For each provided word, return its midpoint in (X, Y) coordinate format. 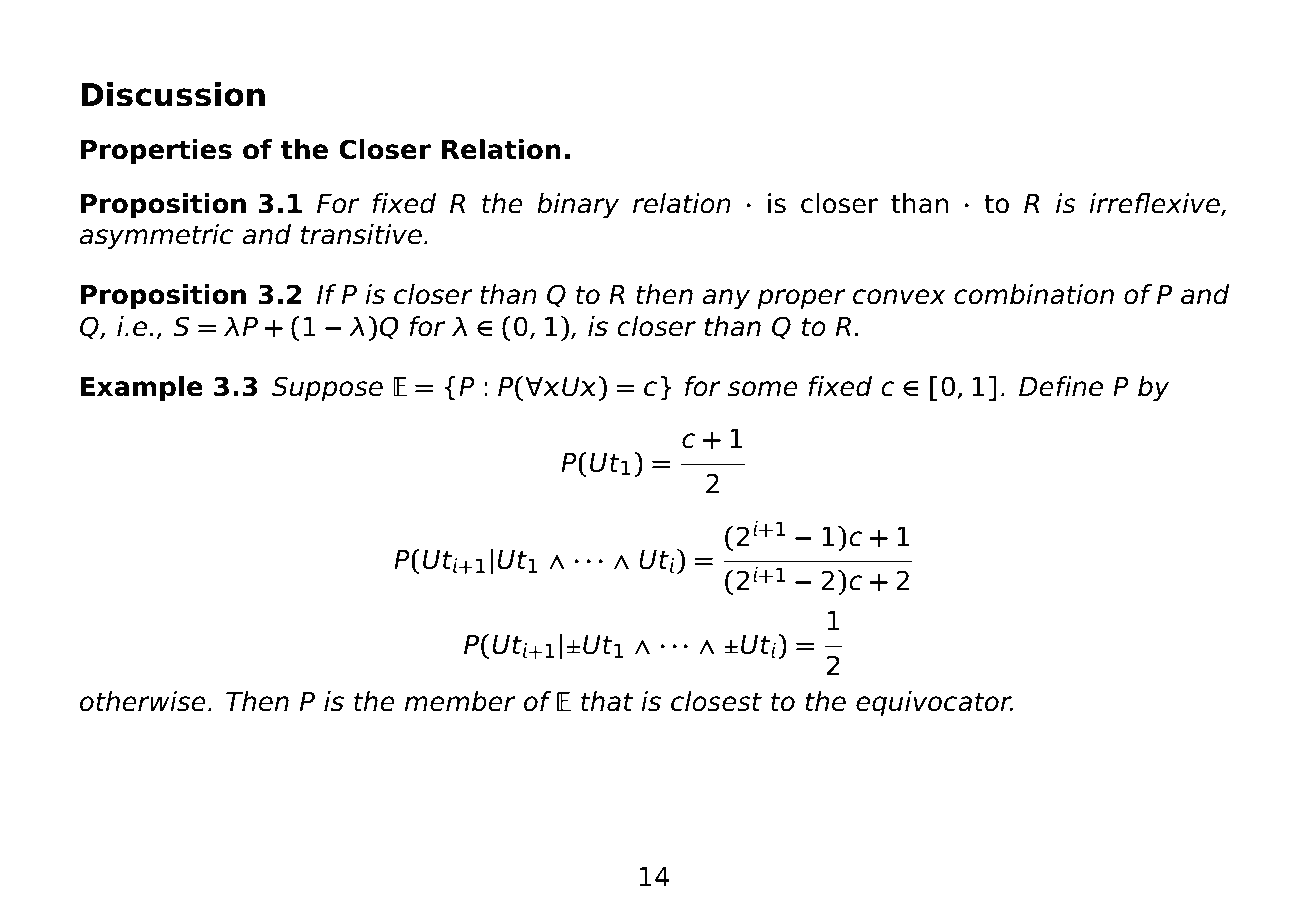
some (763, 389)
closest (716, 701)
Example (142, 389)
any (726, 299)
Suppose (327, 389)
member (460, 701)
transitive (361, 234)
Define (1061, 386)
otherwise (143, 701)
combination (1034, 294)
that (607, 701)
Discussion (173, 94)
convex (899, 297)
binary (578, 206)
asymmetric (156, 237)
